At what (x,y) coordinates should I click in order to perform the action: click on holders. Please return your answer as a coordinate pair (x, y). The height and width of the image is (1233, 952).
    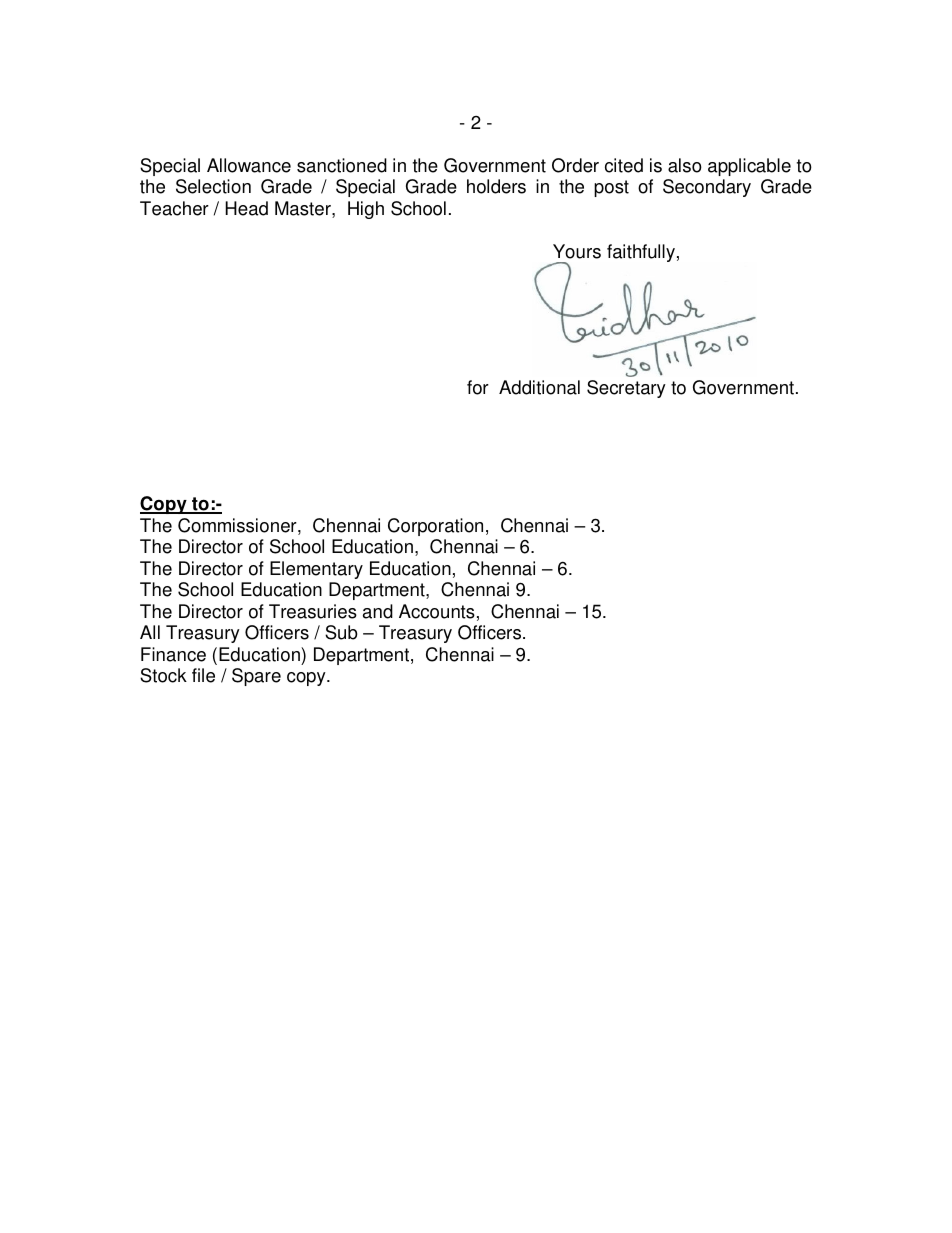
    Looking at the image, I should click on (496, 186).
